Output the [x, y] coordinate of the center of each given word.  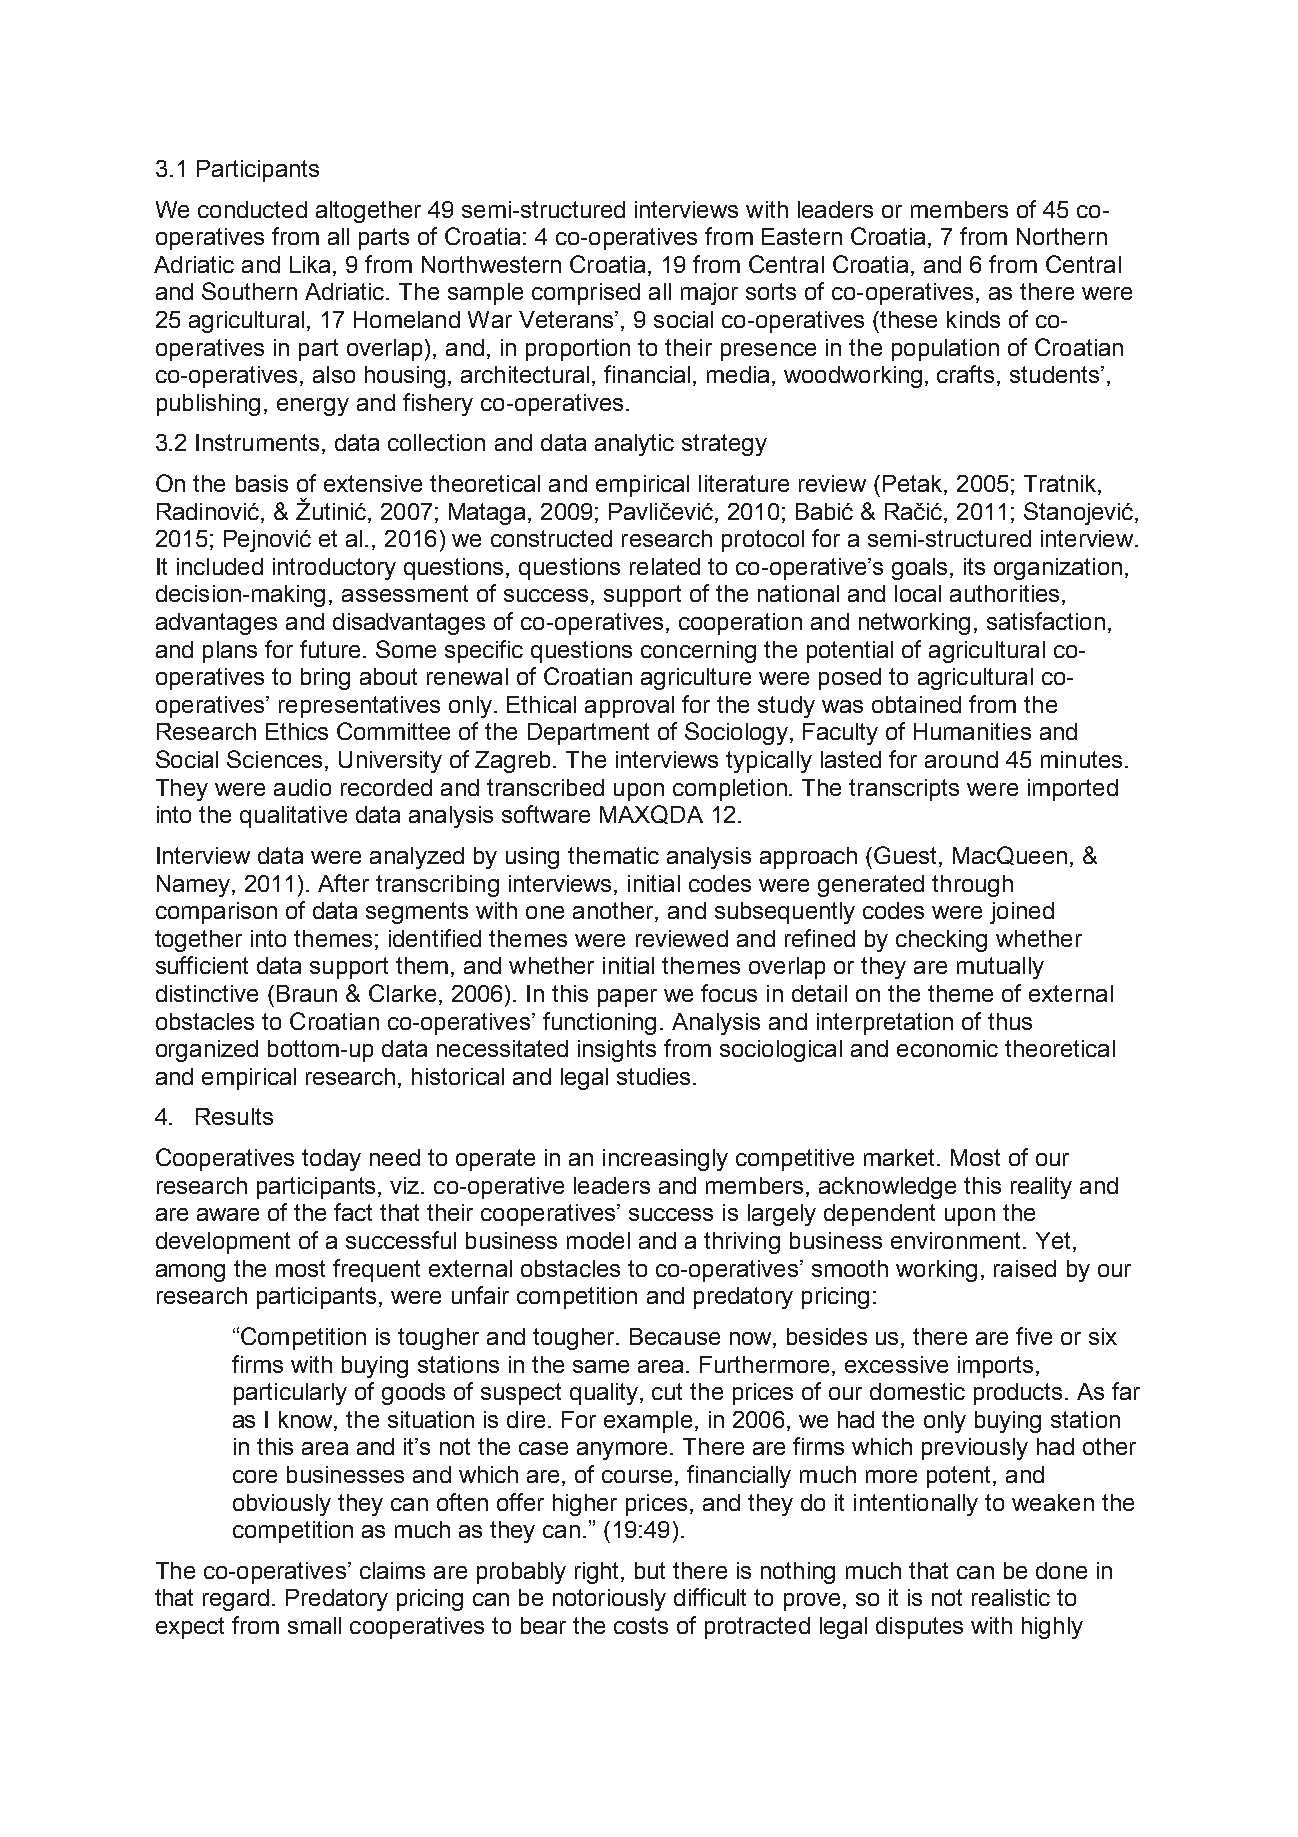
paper [627, 998]
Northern [1062, 236]
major [709, 294]
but [650, 1570]
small [314, 1625]
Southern [249, 291]
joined [1022, 913]
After [343, 883]
